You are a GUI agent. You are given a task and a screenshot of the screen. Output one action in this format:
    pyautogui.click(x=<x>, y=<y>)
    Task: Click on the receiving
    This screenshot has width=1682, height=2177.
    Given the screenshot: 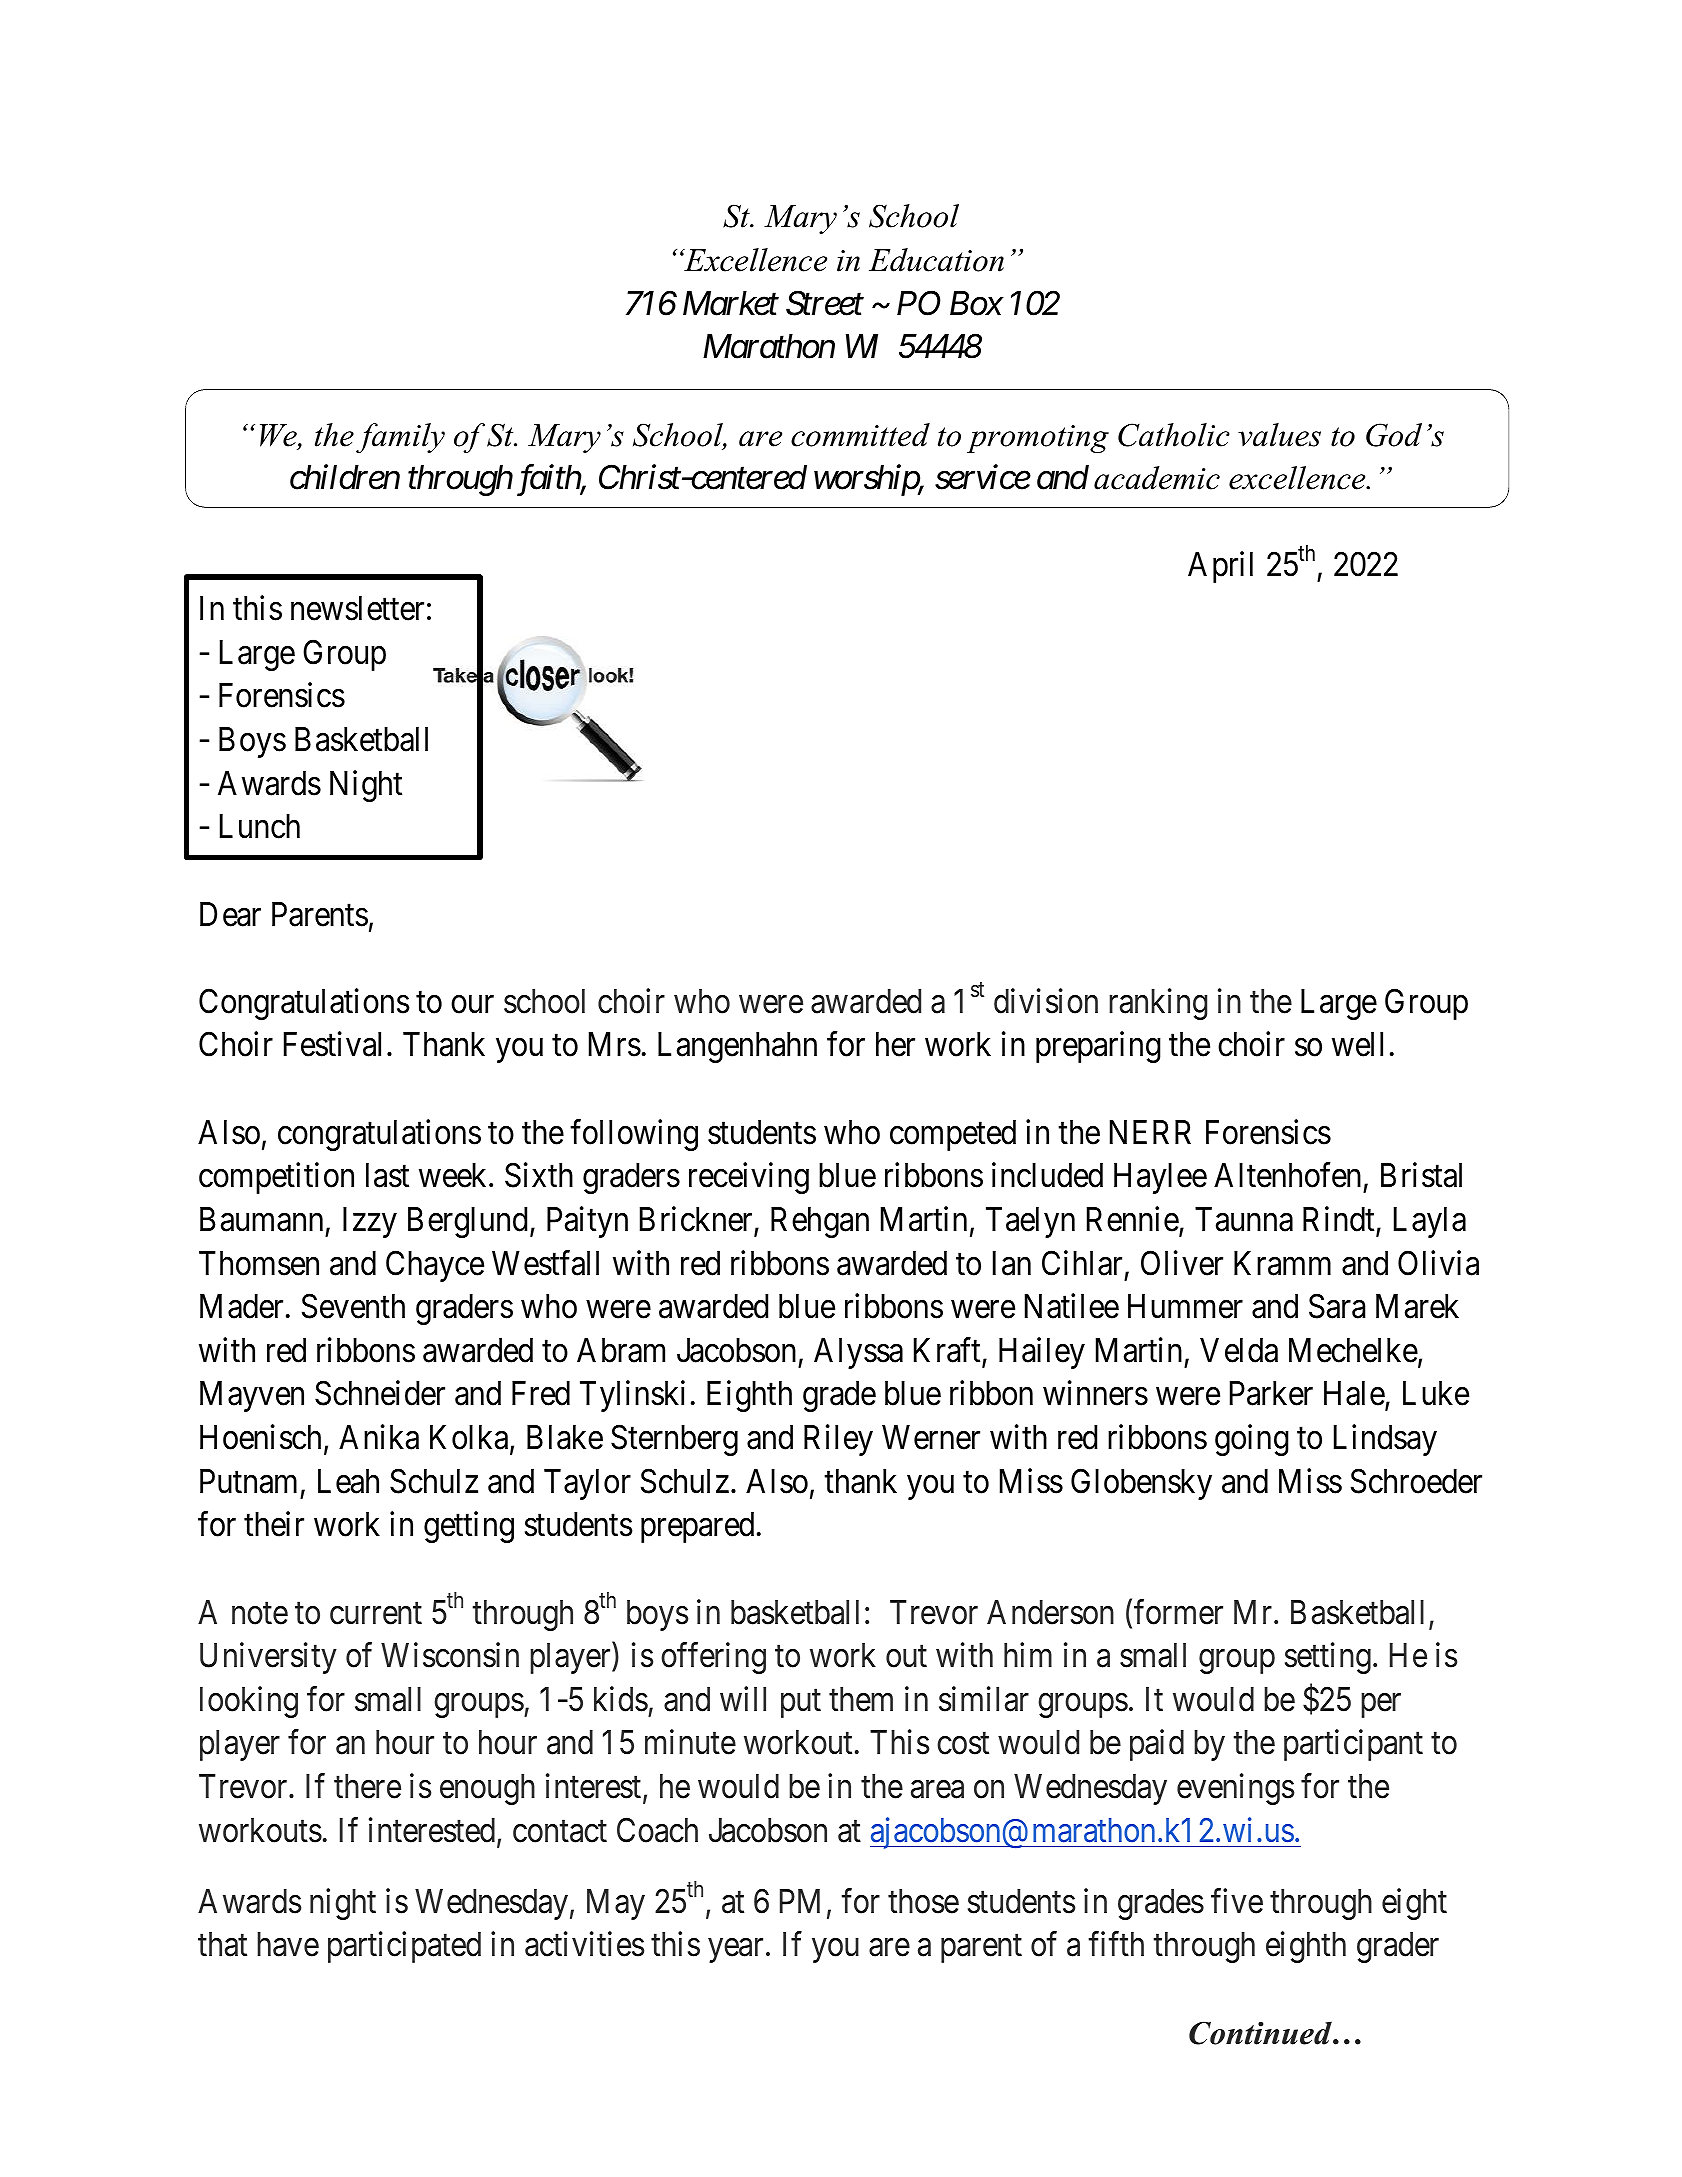 What is the action you would take?
    pyautogui.click(x=749, y=1178)
